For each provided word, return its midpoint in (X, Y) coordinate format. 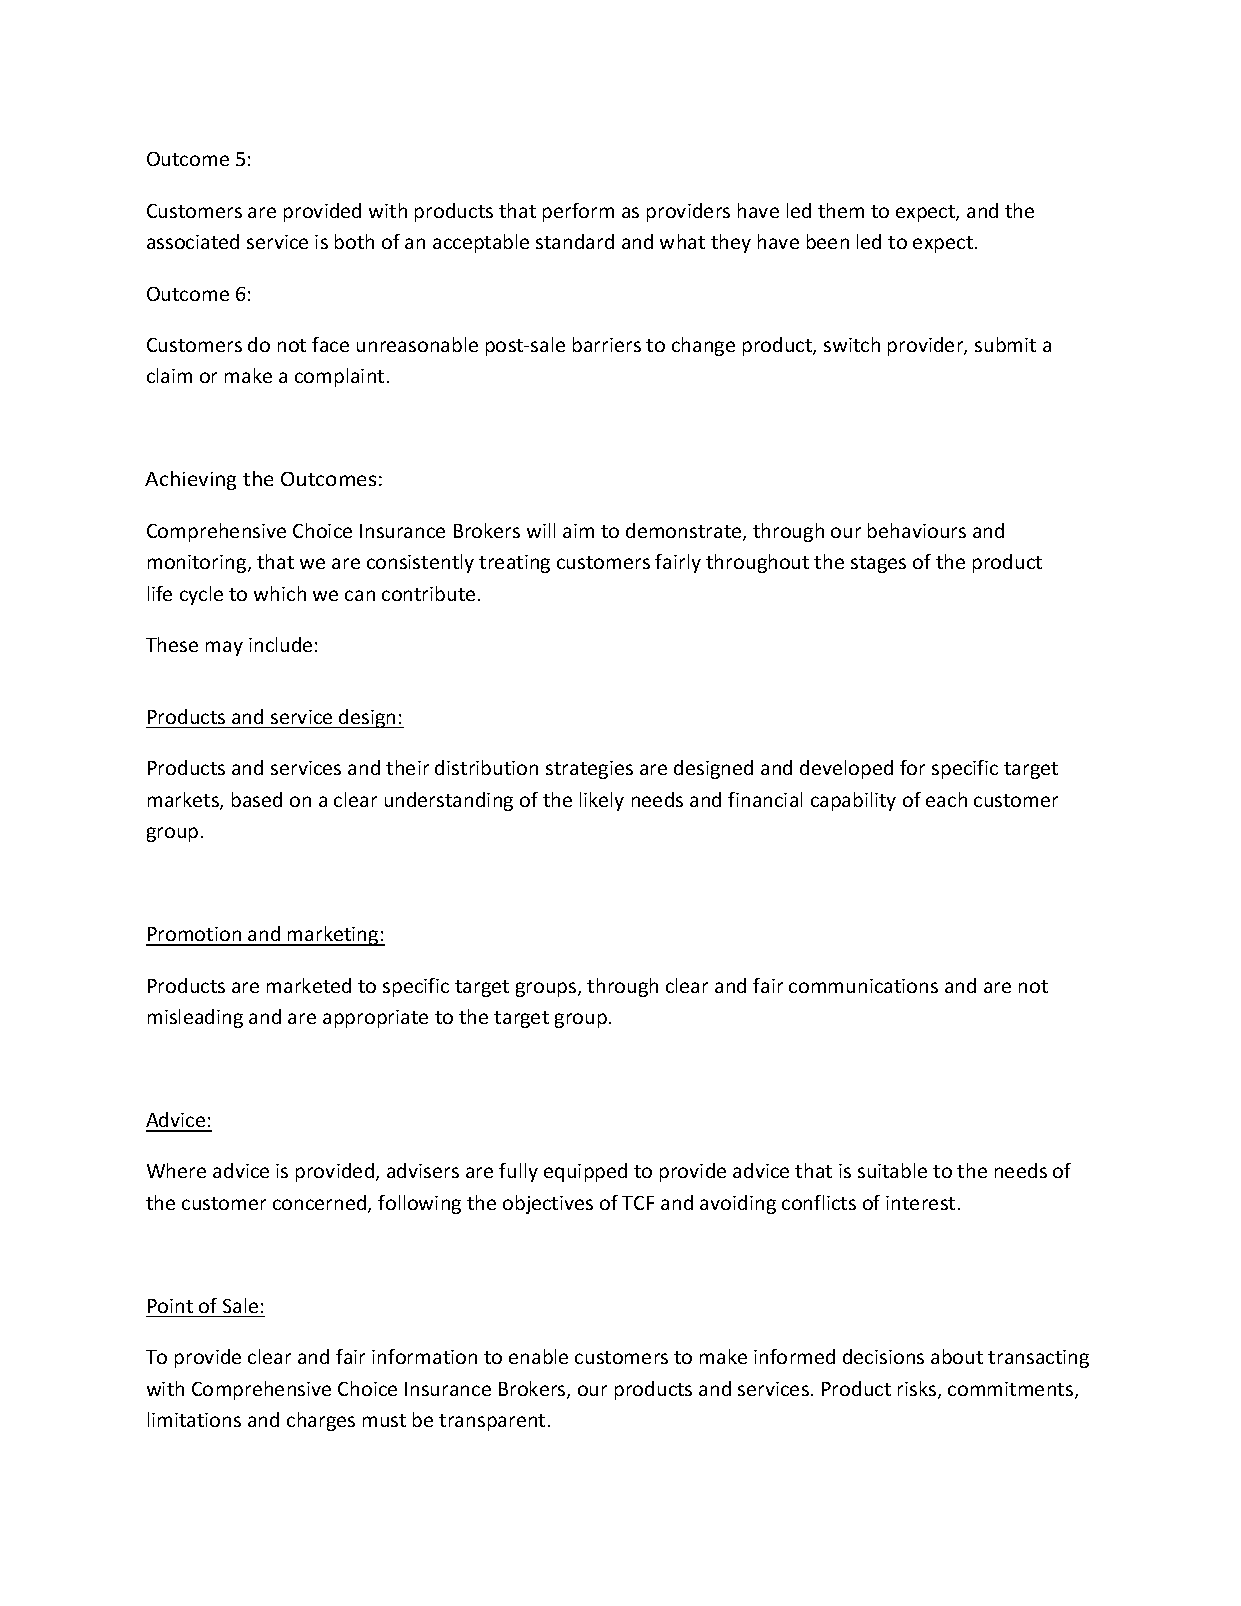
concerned (321, 1204)
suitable (892, 1170)
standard (575, 241)
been (828, 241)
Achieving (190, 480)
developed (846, 769)
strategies (589, 770)
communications (863, 986)
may (224, 648)
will (541, 530)
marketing (333, 936)
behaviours (917, 530)
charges (321, 1421)
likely (602, 801)
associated (193, 241)
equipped (585, 1172)
